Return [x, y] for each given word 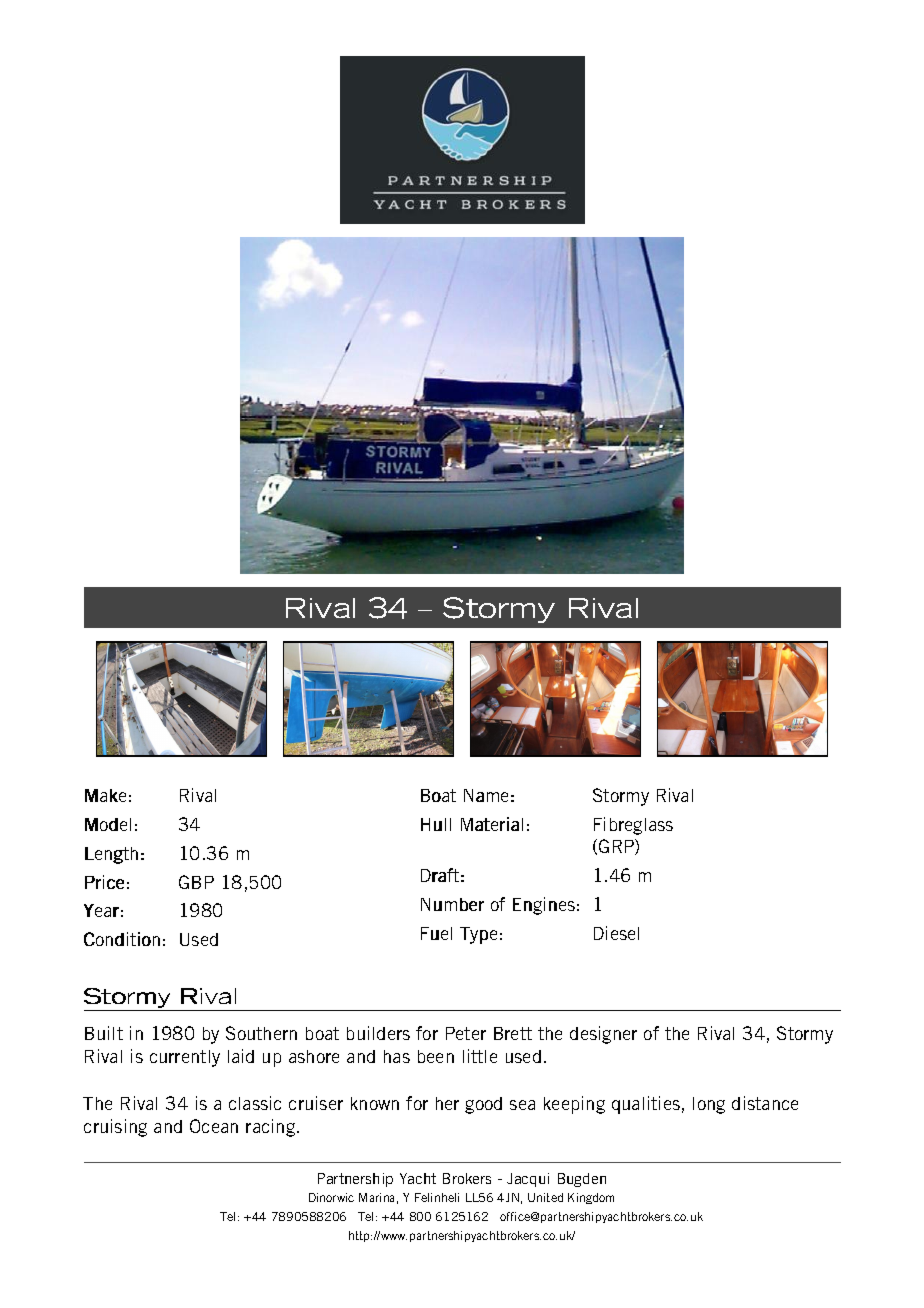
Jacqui [528, 1180]
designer [603, 1035]
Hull [436, 824]
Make [105, 795]
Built [104, 1033]
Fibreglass [633, 826]
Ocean [214, 1126]
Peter [466, 1033]
